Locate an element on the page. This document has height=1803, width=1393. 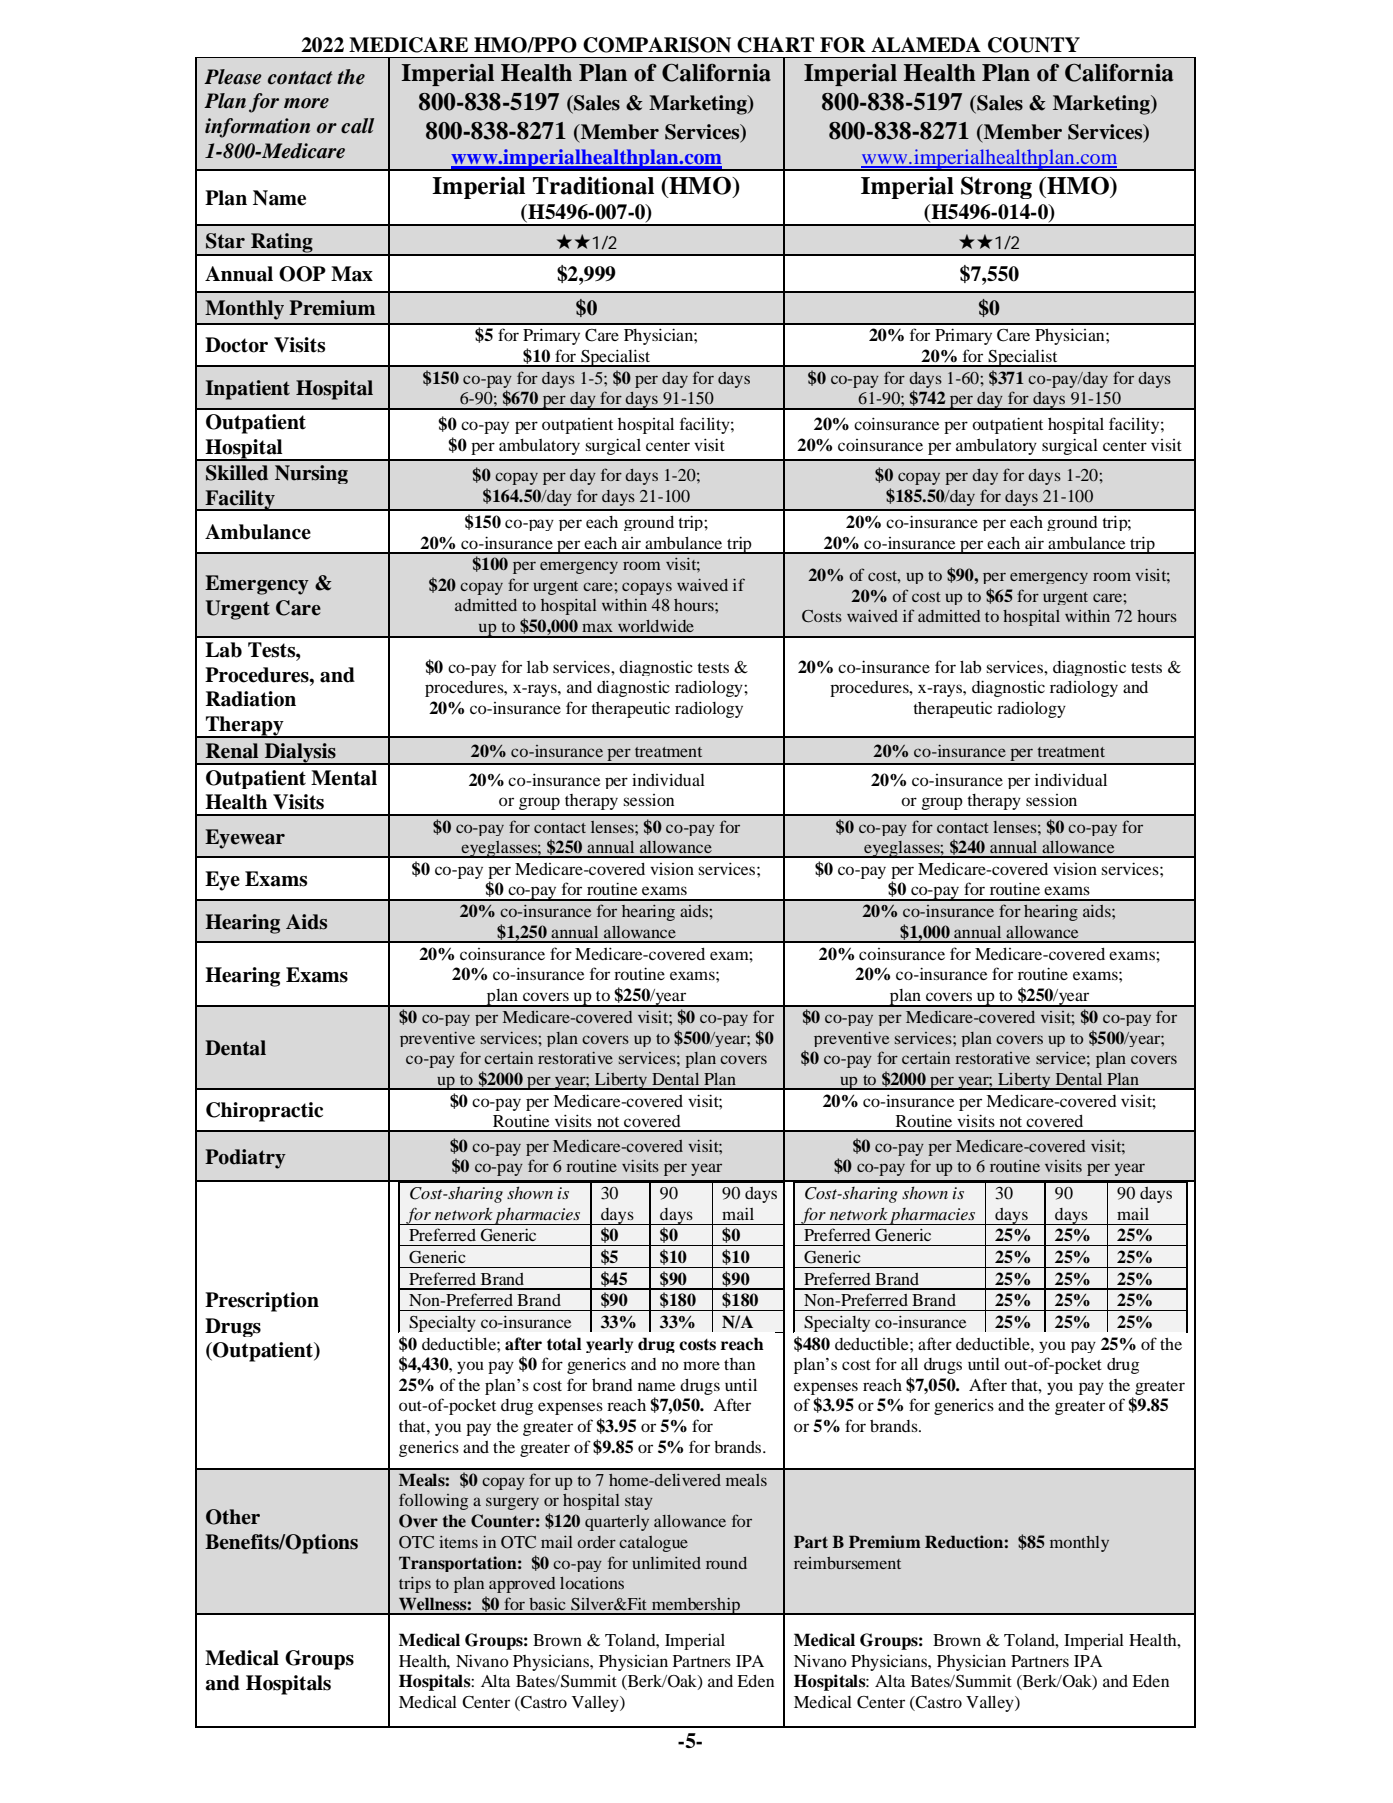
catalogue is located at coordinates (653, 1544).
